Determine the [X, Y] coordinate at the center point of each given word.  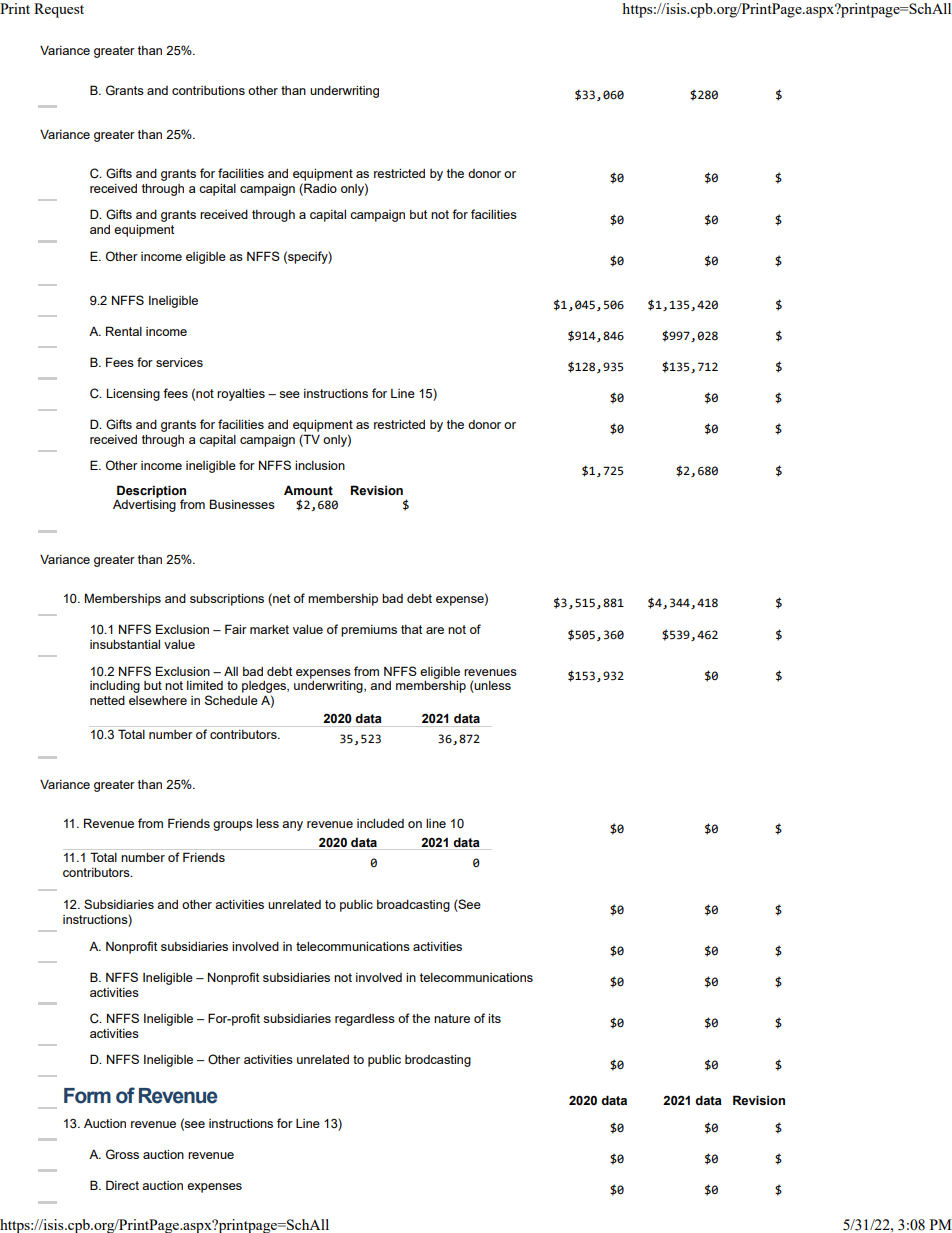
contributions [208, 90]
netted [107, 700]
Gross [122, 1154]
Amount [308, 490]
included [380, 823]
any [292, 826]
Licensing [133, 394]
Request [59, 10]
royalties [241, 395]
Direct [122, 1185]
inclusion [320, 465]
